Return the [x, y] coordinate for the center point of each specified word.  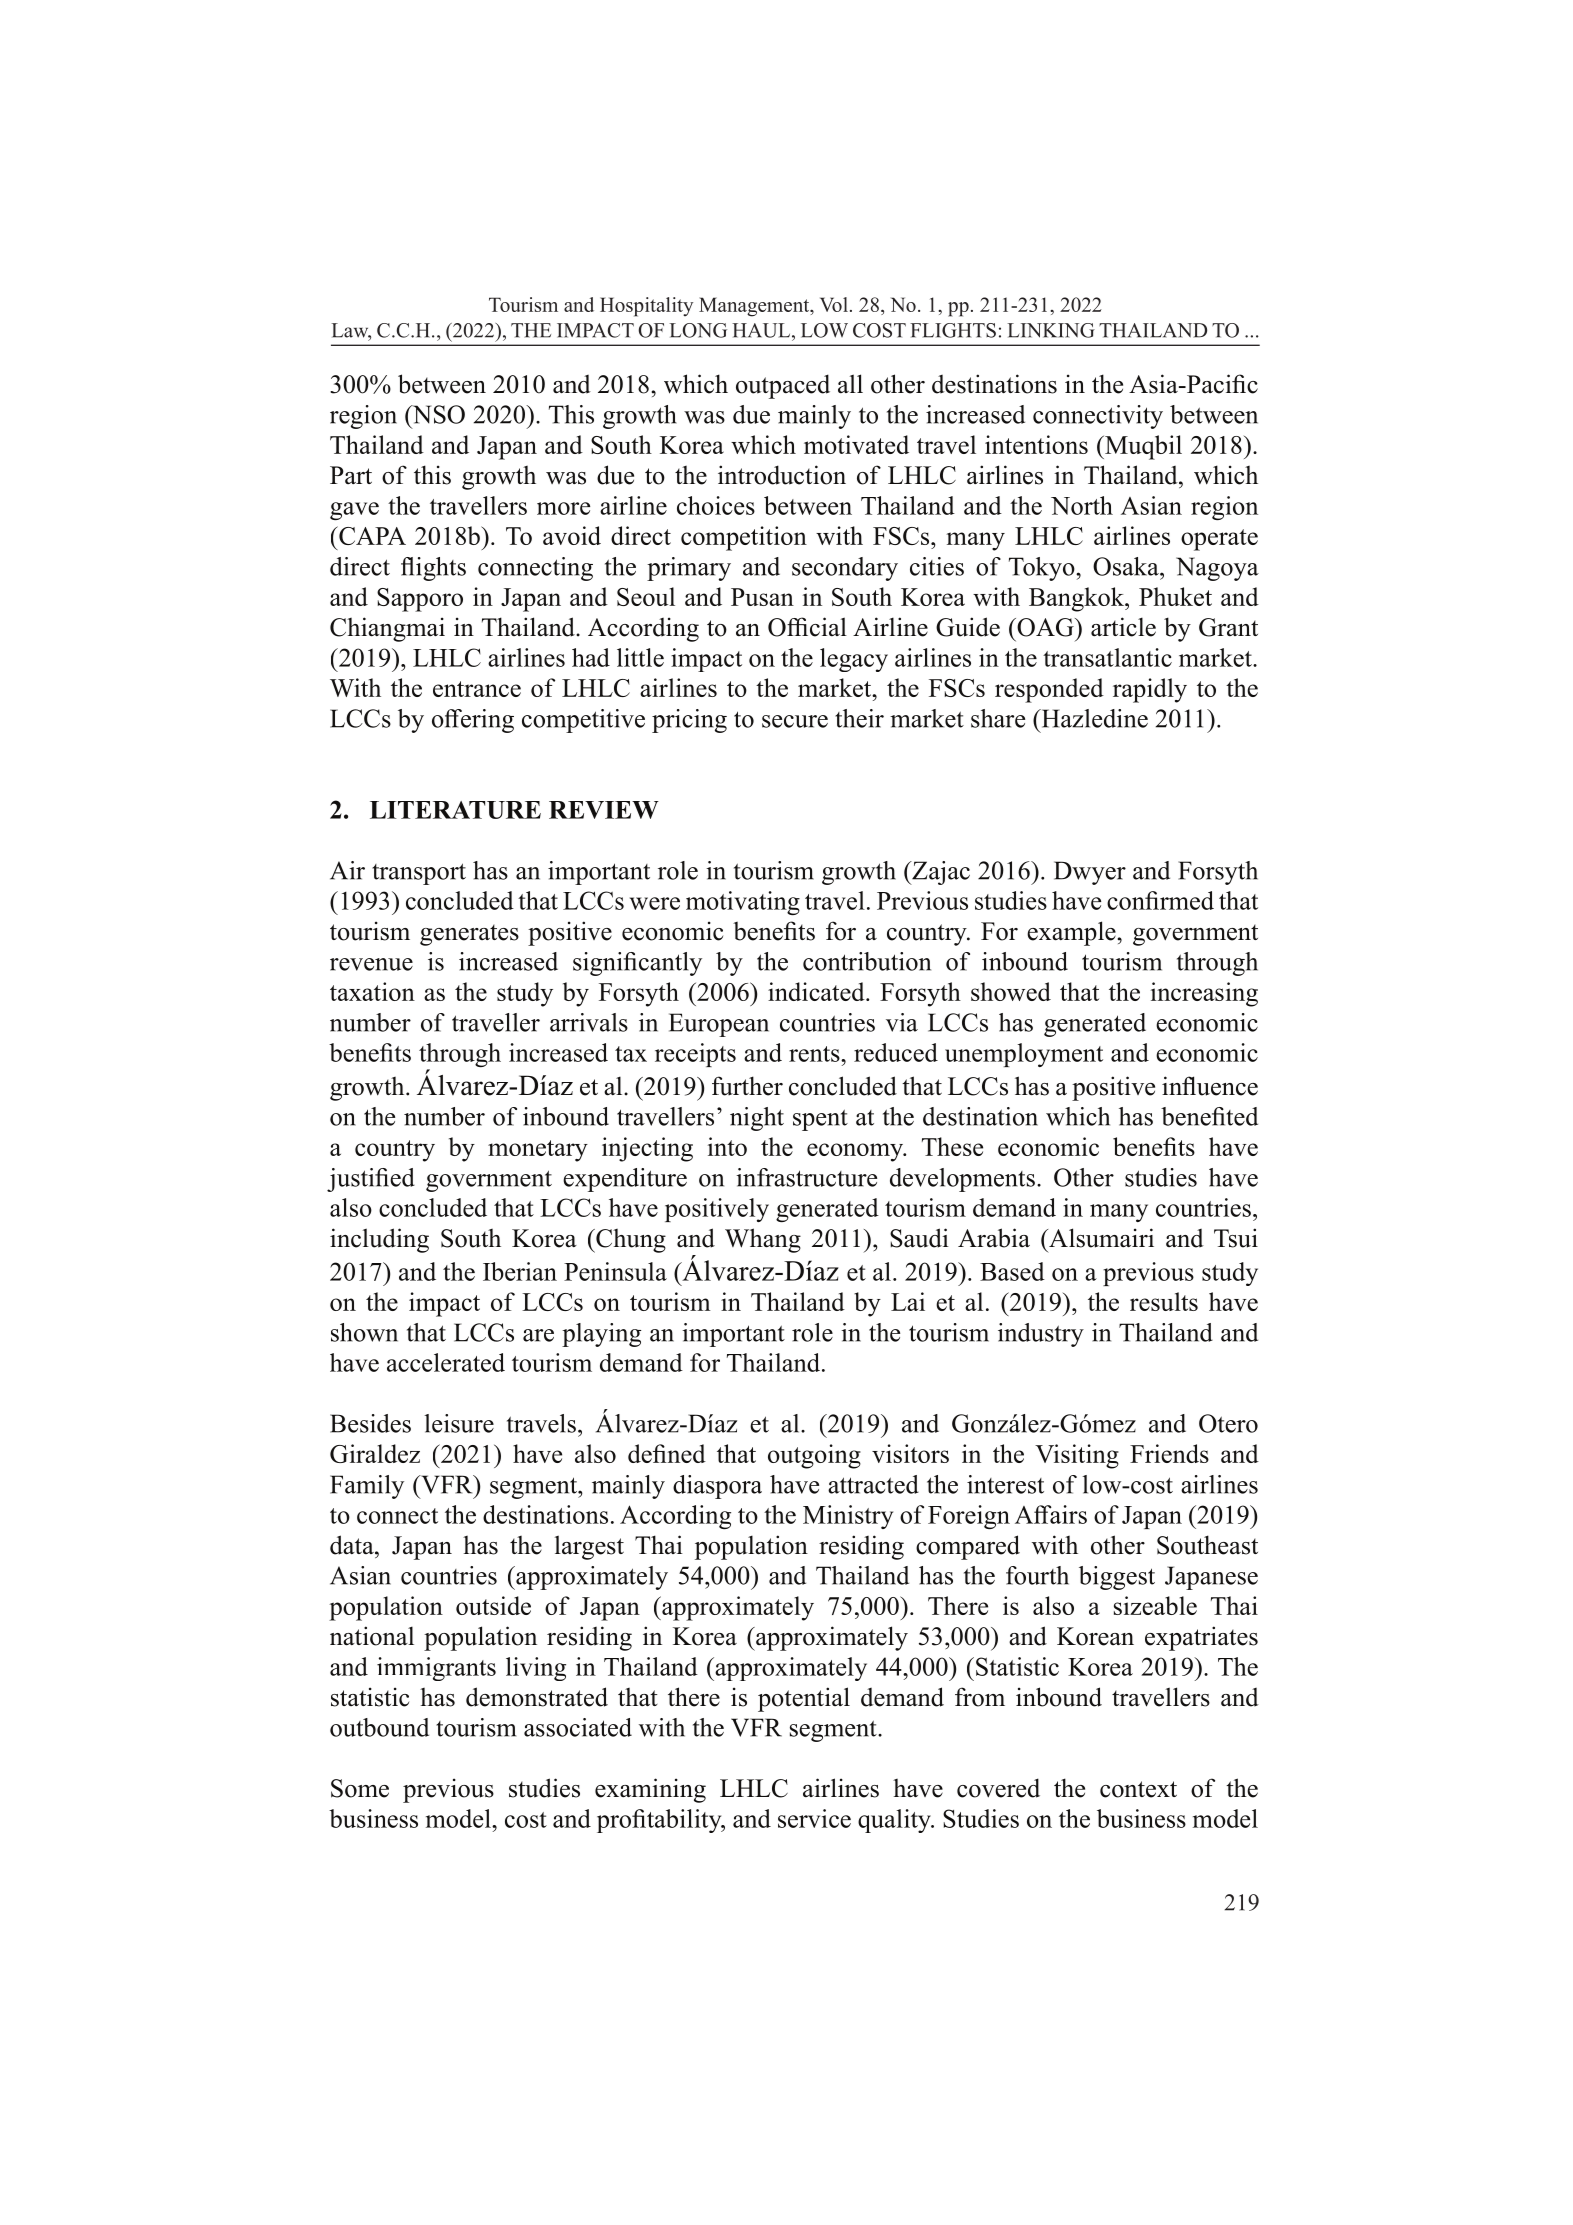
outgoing [814, 1456]
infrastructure [806, 1177]
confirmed [1160, 900]
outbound [379, 1727]
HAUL [762, 330]
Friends [1169, 1453]
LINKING [1051, 330]
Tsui [1236, 1238]
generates [469, 935]
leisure [459, 1423]
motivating [743, 903]
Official [807, 627]
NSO [437, 414]
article [1123, 627]
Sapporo [420, 600]
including [379, 1240]
